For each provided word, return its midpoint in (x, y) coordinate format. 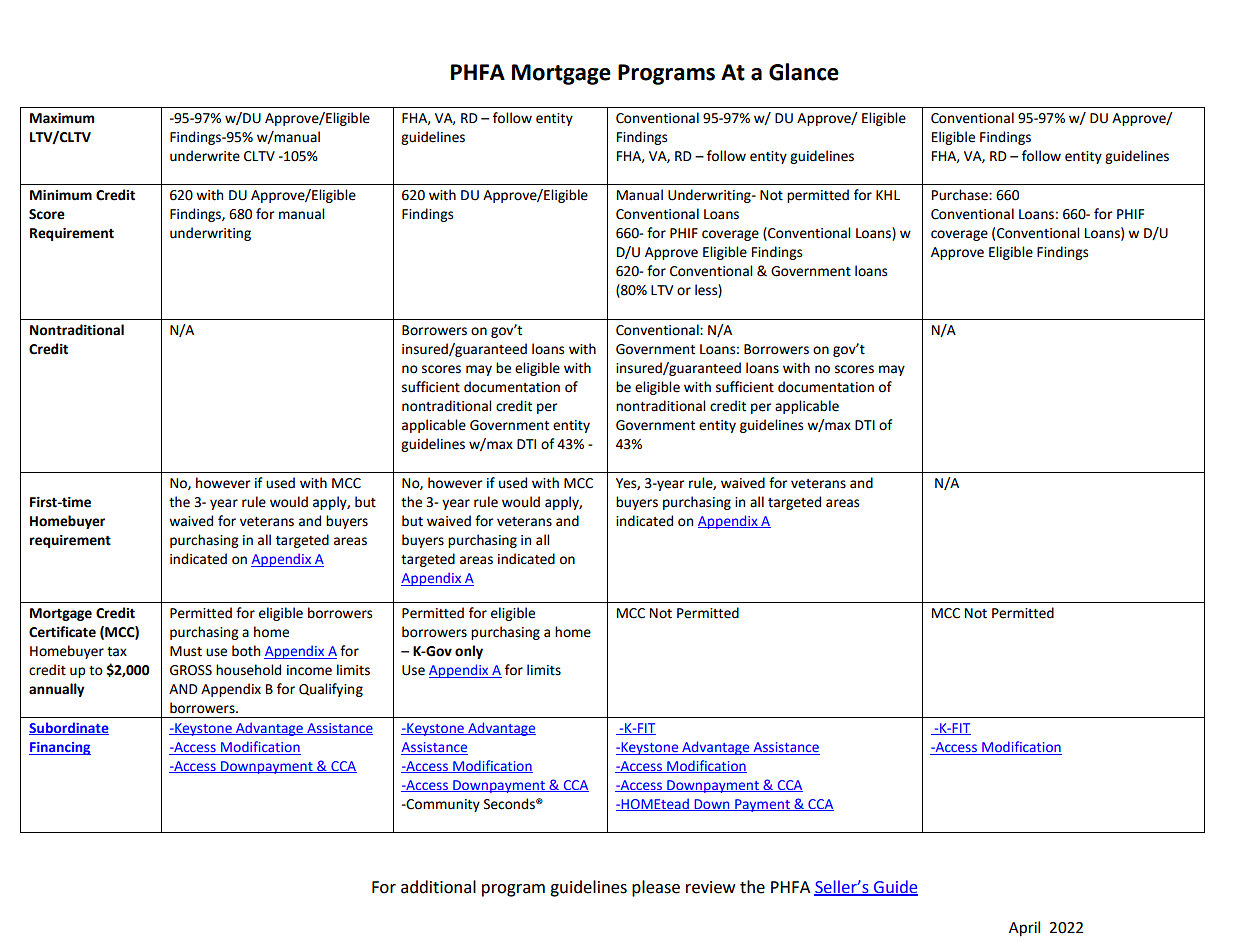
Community (442, 805)
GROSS (191, 670)
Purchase (961, 195)
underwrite (205, 156)
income (309, 670)
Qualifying (331, 690)
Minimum (61, 195)
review (710, 887)
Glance (804, 72)
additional (438, 887)
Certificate (62, 632)
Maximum (62, 118)
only (469, 652)
